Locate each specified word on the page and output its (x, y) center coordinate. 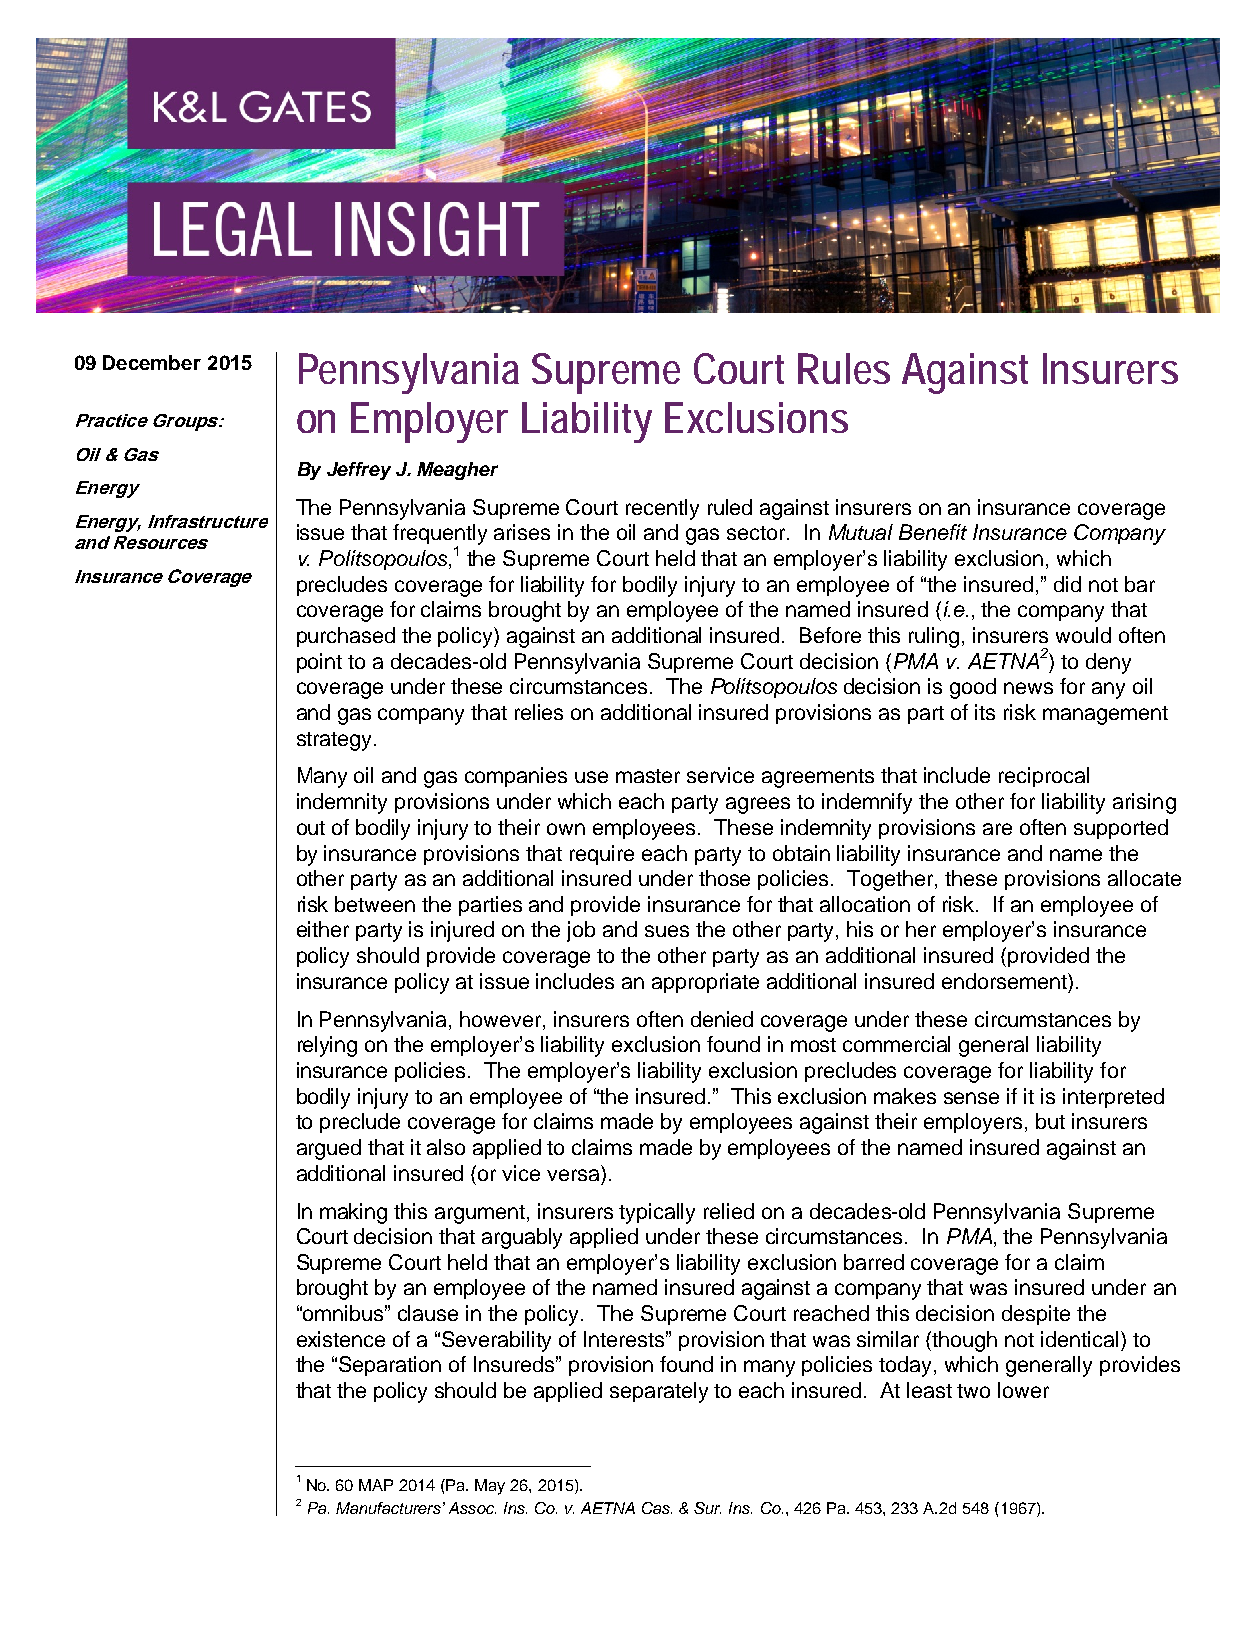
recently (662, 509)
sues (667, 931)
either (323, 929)
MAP (376, 1485)
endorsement (1005, 981)
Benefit (933, 532)
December (152, 362)
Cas (657, 1508)
